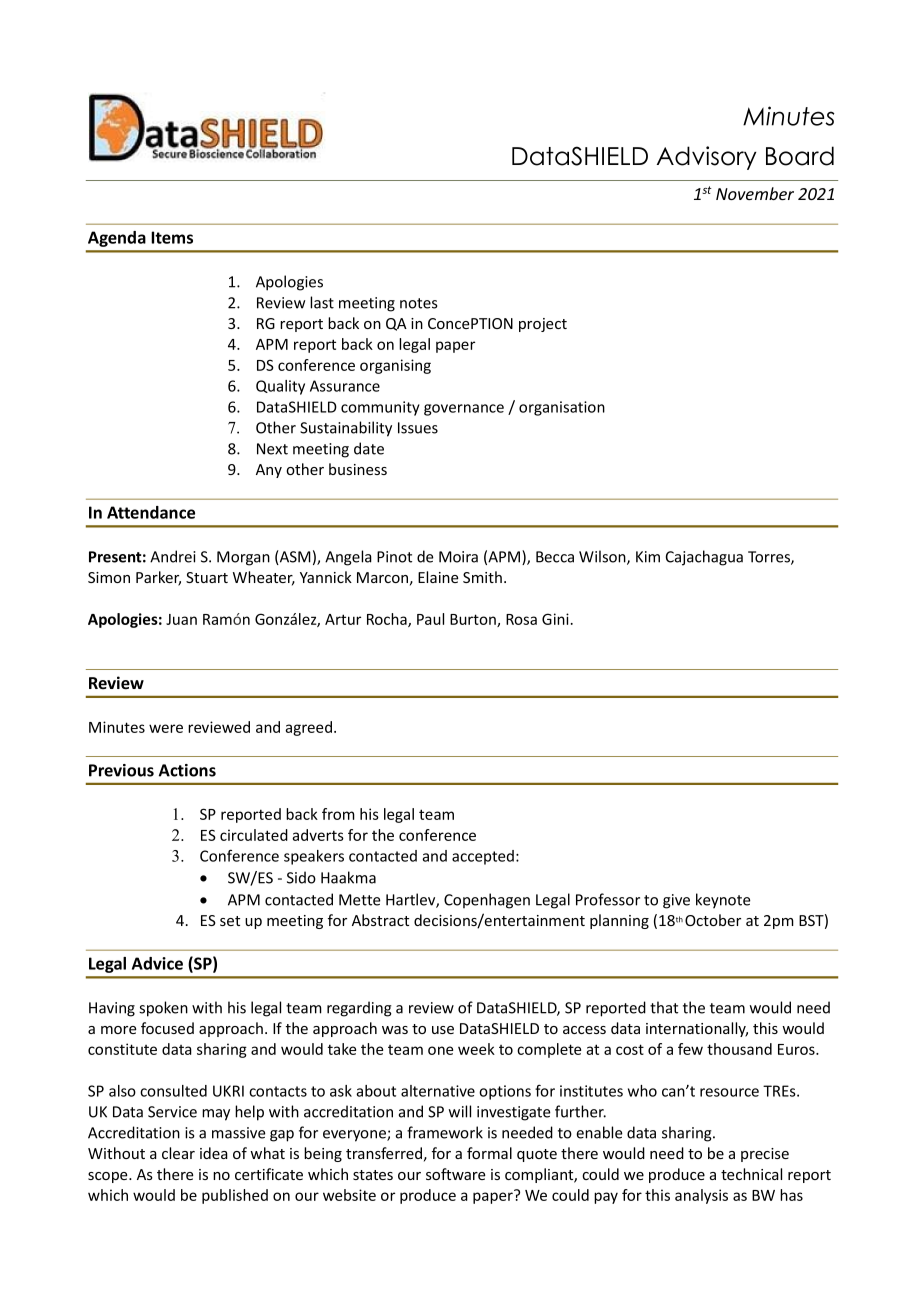 This screenshot has width=924, height=1308. What do you see at coordinates (172, 237) in the screenshot?
I see `Items` at bounding box center [172, 237].
